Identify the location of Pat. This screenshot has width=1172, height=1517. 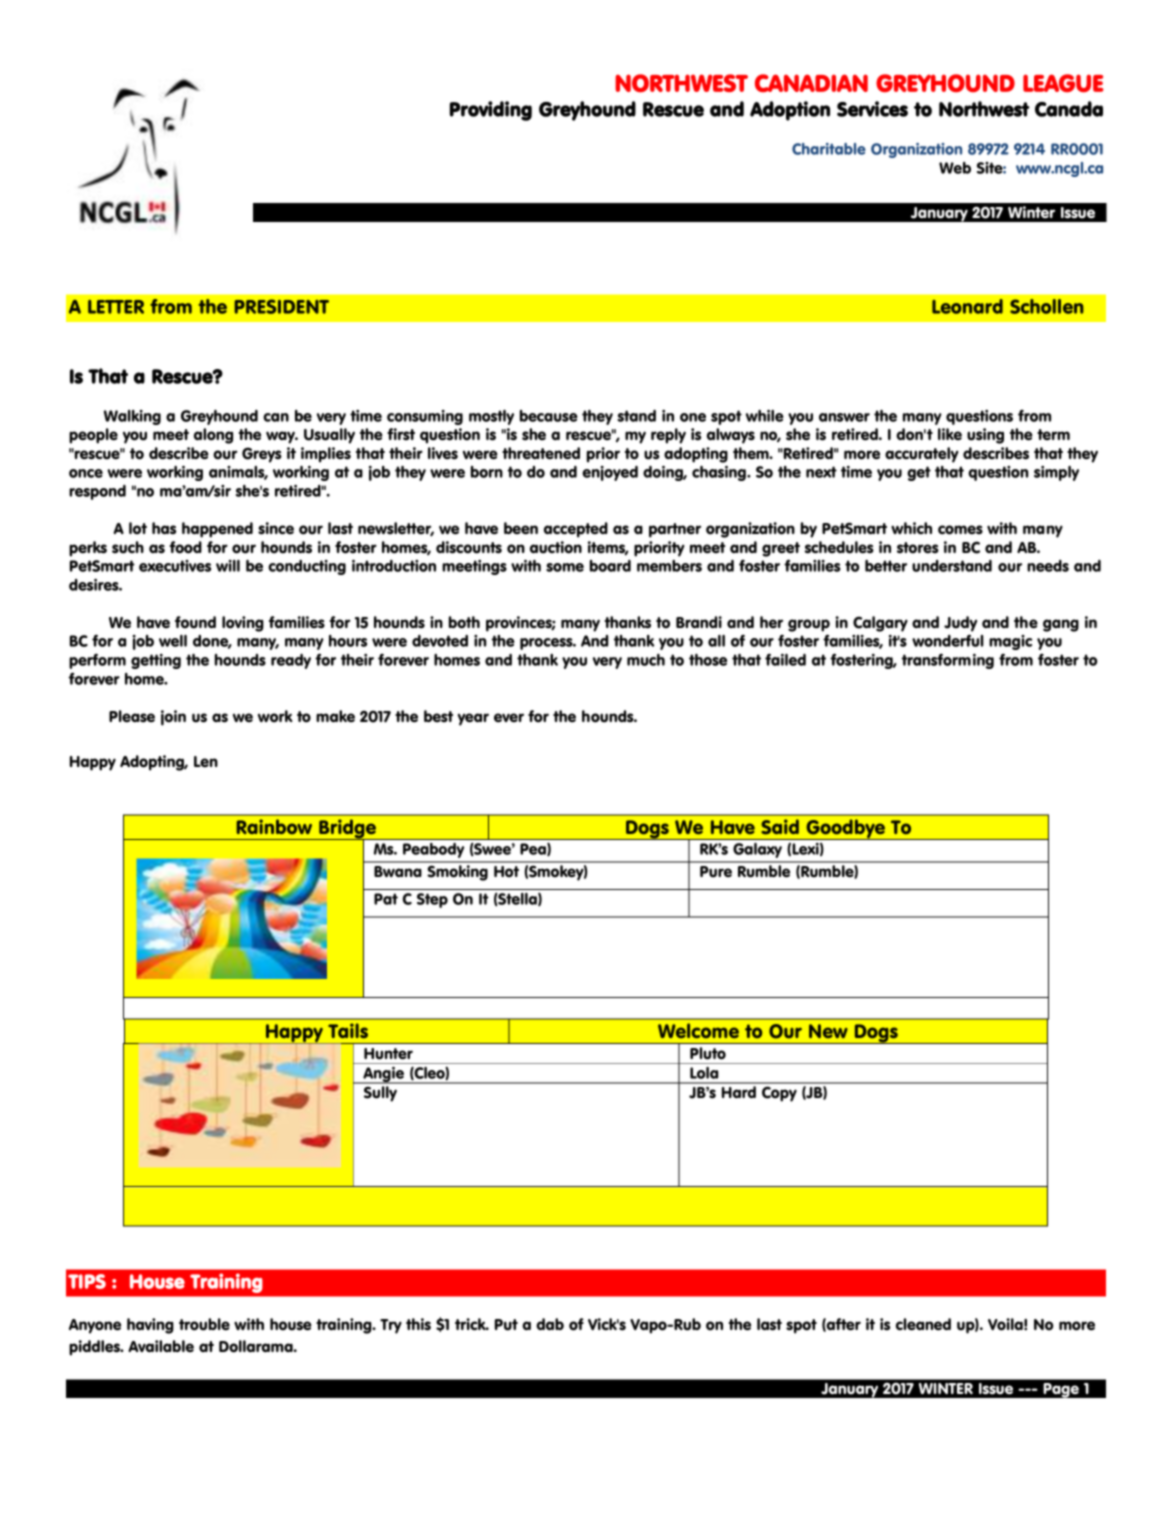
(386, 899).
